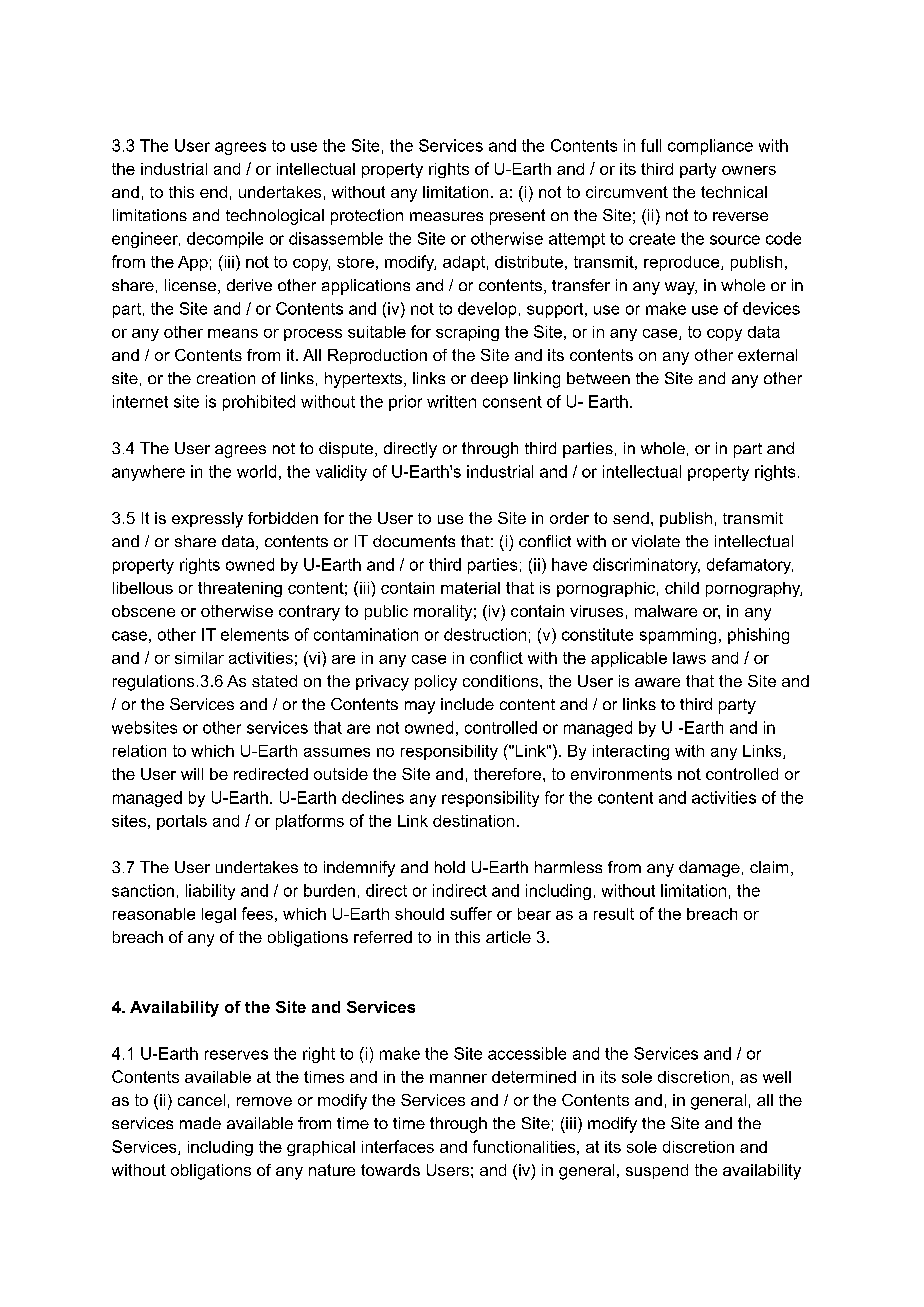 This document has height=1307, width=924. What do you see at coordinates (398, 1146) in the document?
I see `interfaces` at bounding box center [398, 1146].
